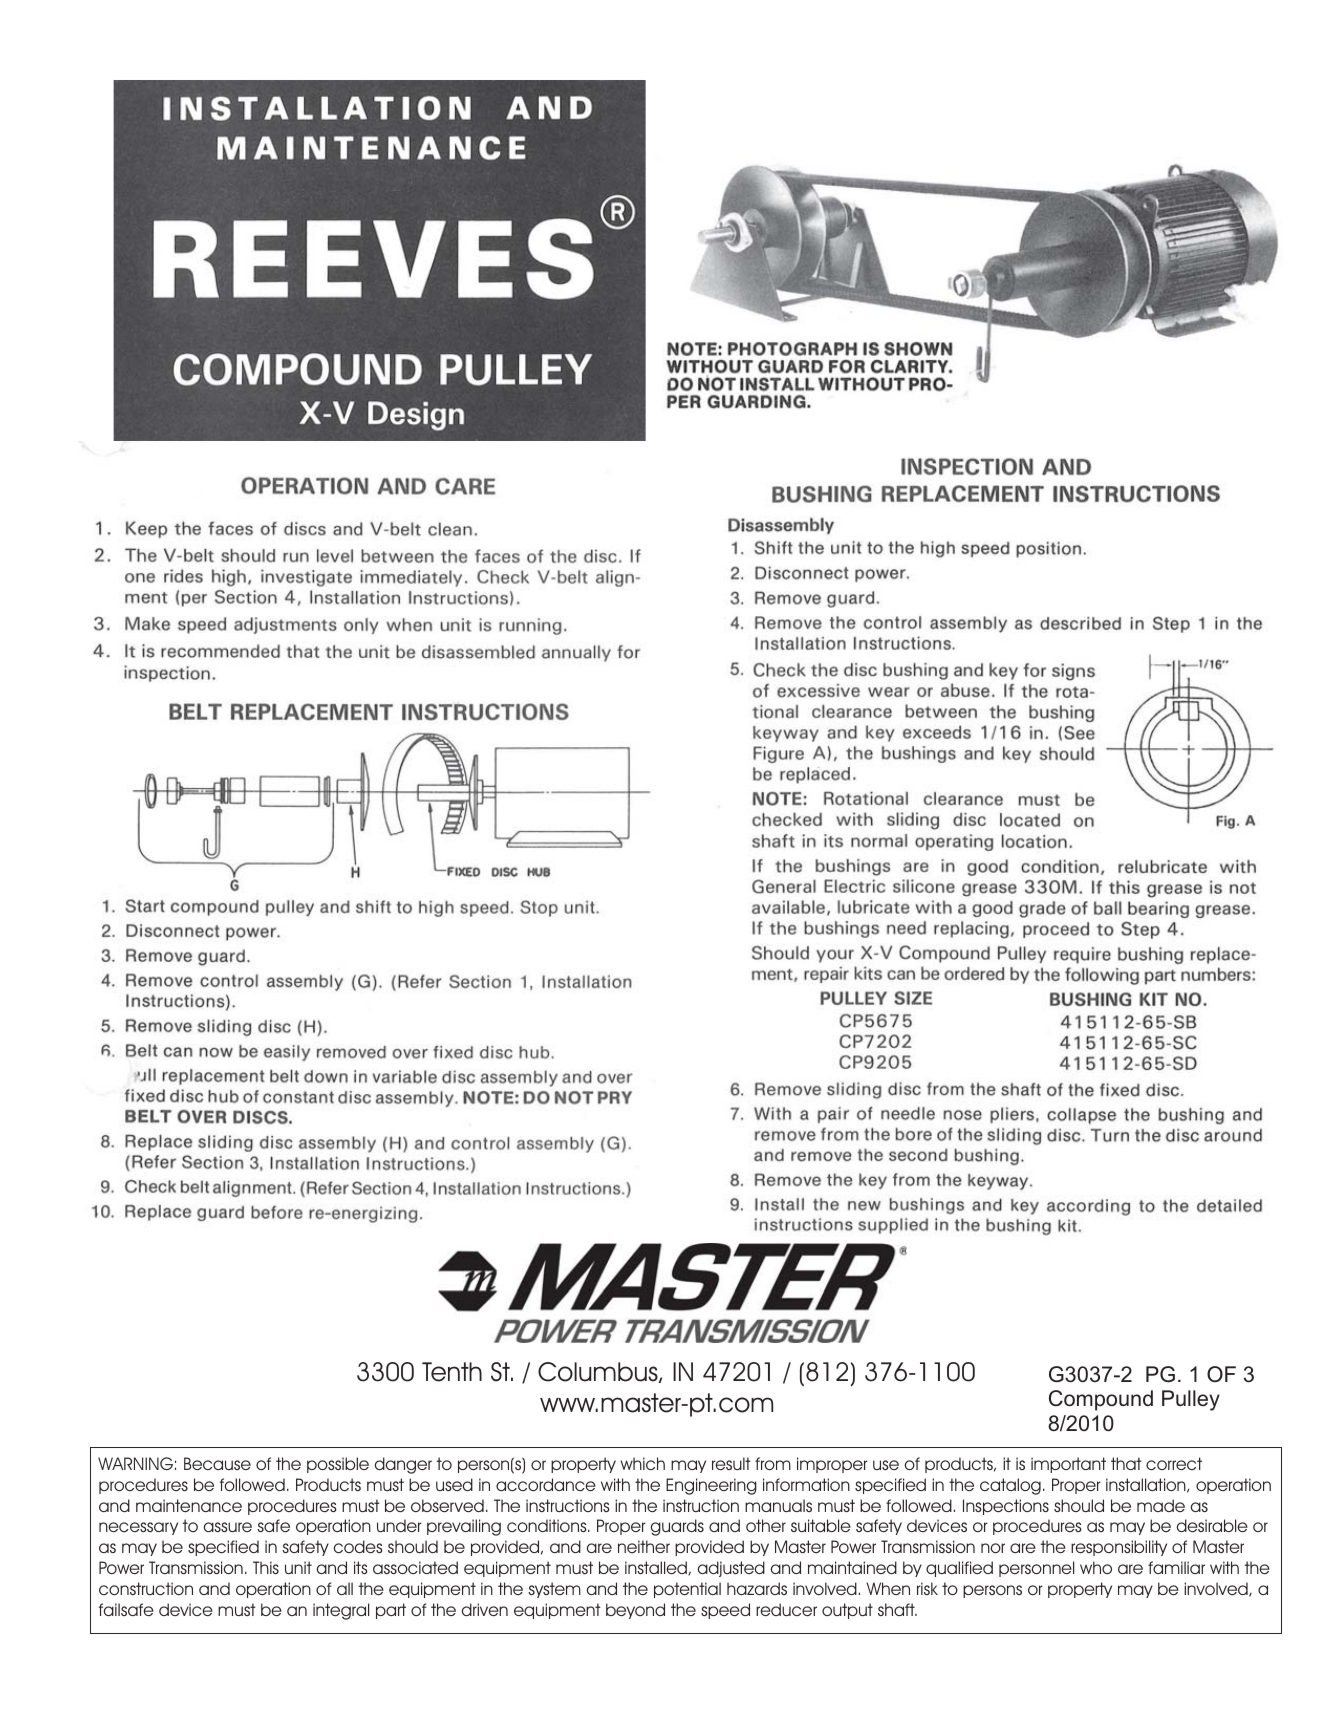  What do you see at coordinates (711, 1486) in the screenshot?
I see `Engineering` at bounding box center [711, 1486].
